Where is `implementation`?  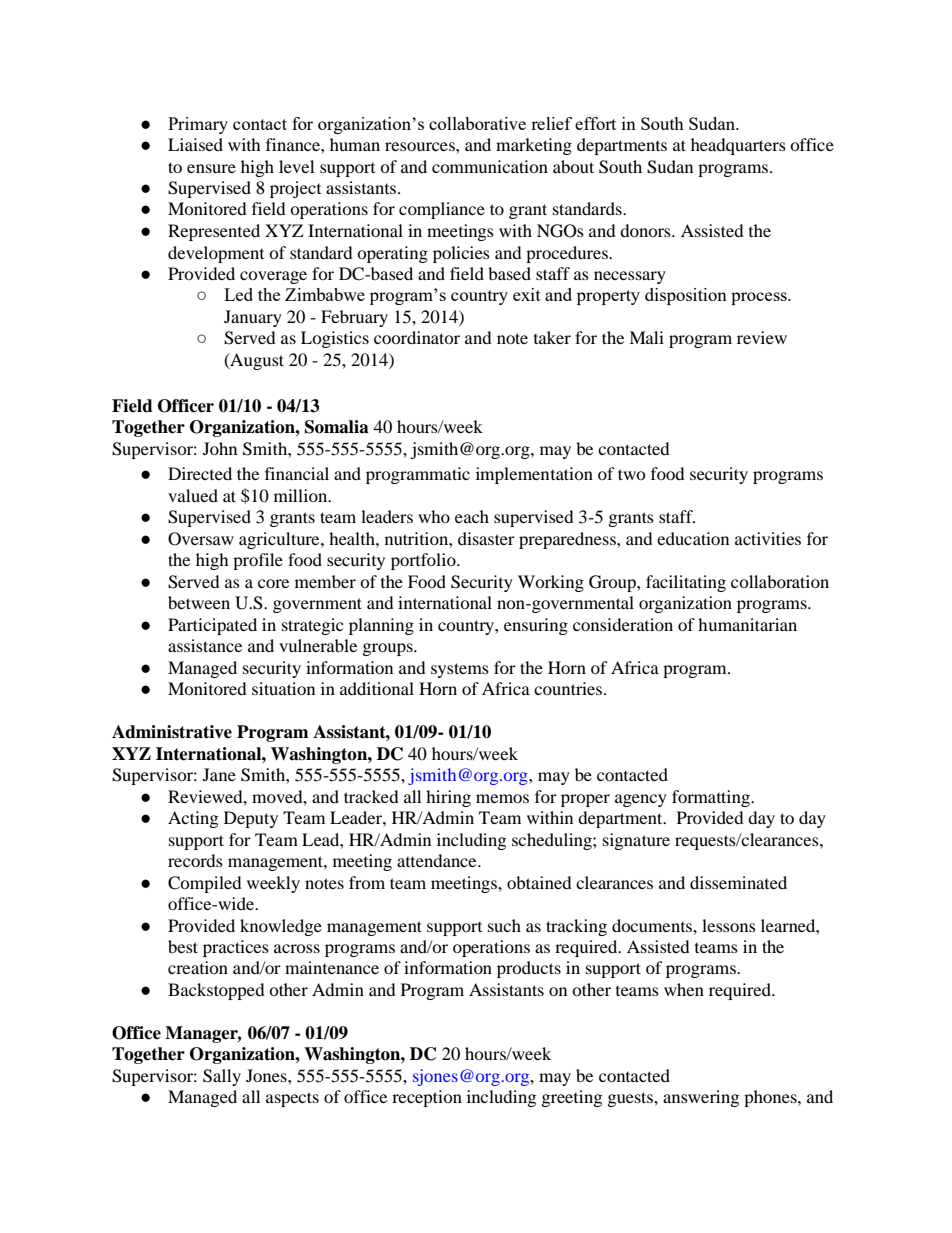 implementation is located at coordinates (534, 475).
